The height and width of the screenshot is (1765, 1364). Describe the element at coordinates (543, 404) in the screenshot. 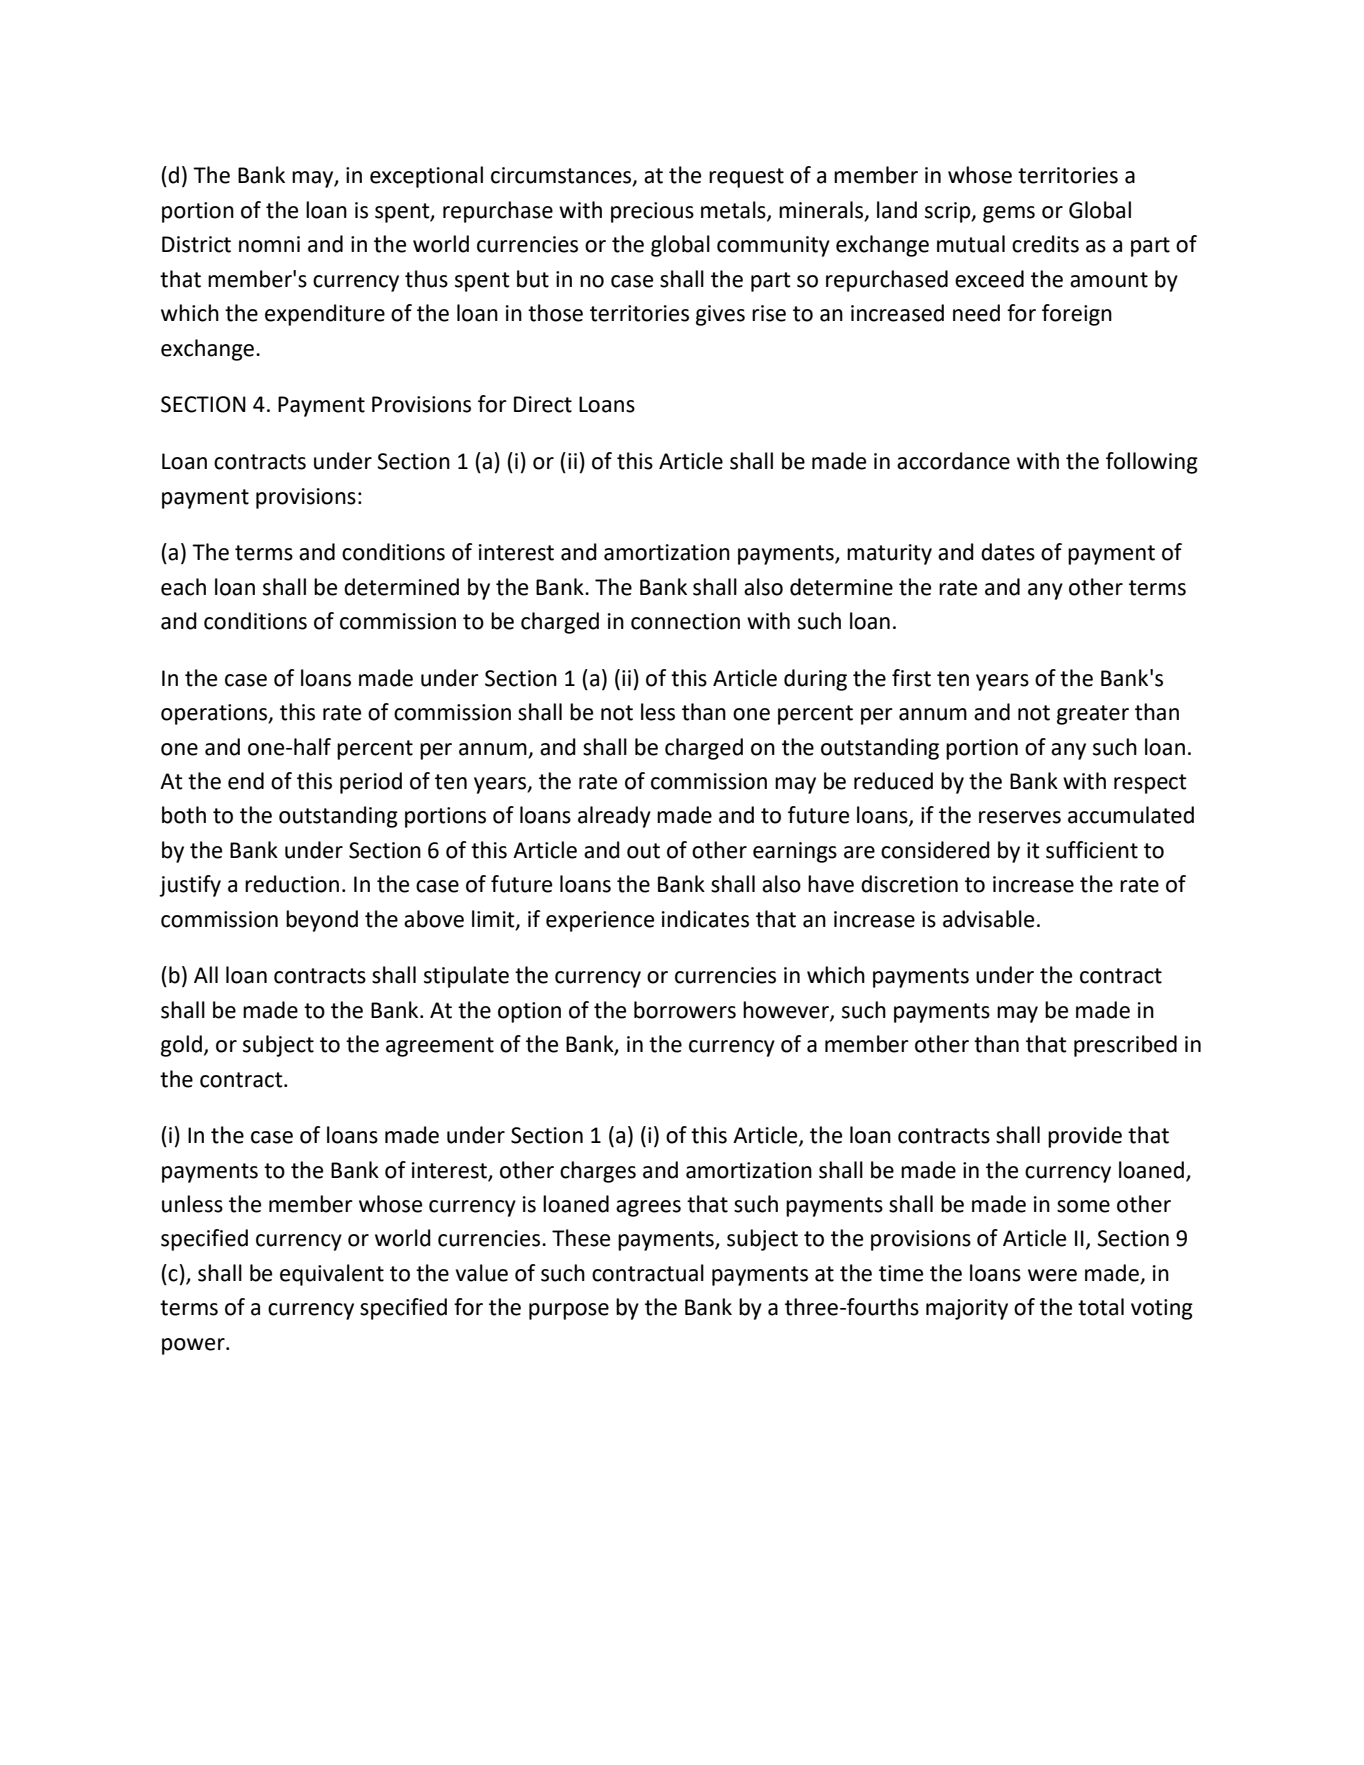

I see `Direct` at that location.
